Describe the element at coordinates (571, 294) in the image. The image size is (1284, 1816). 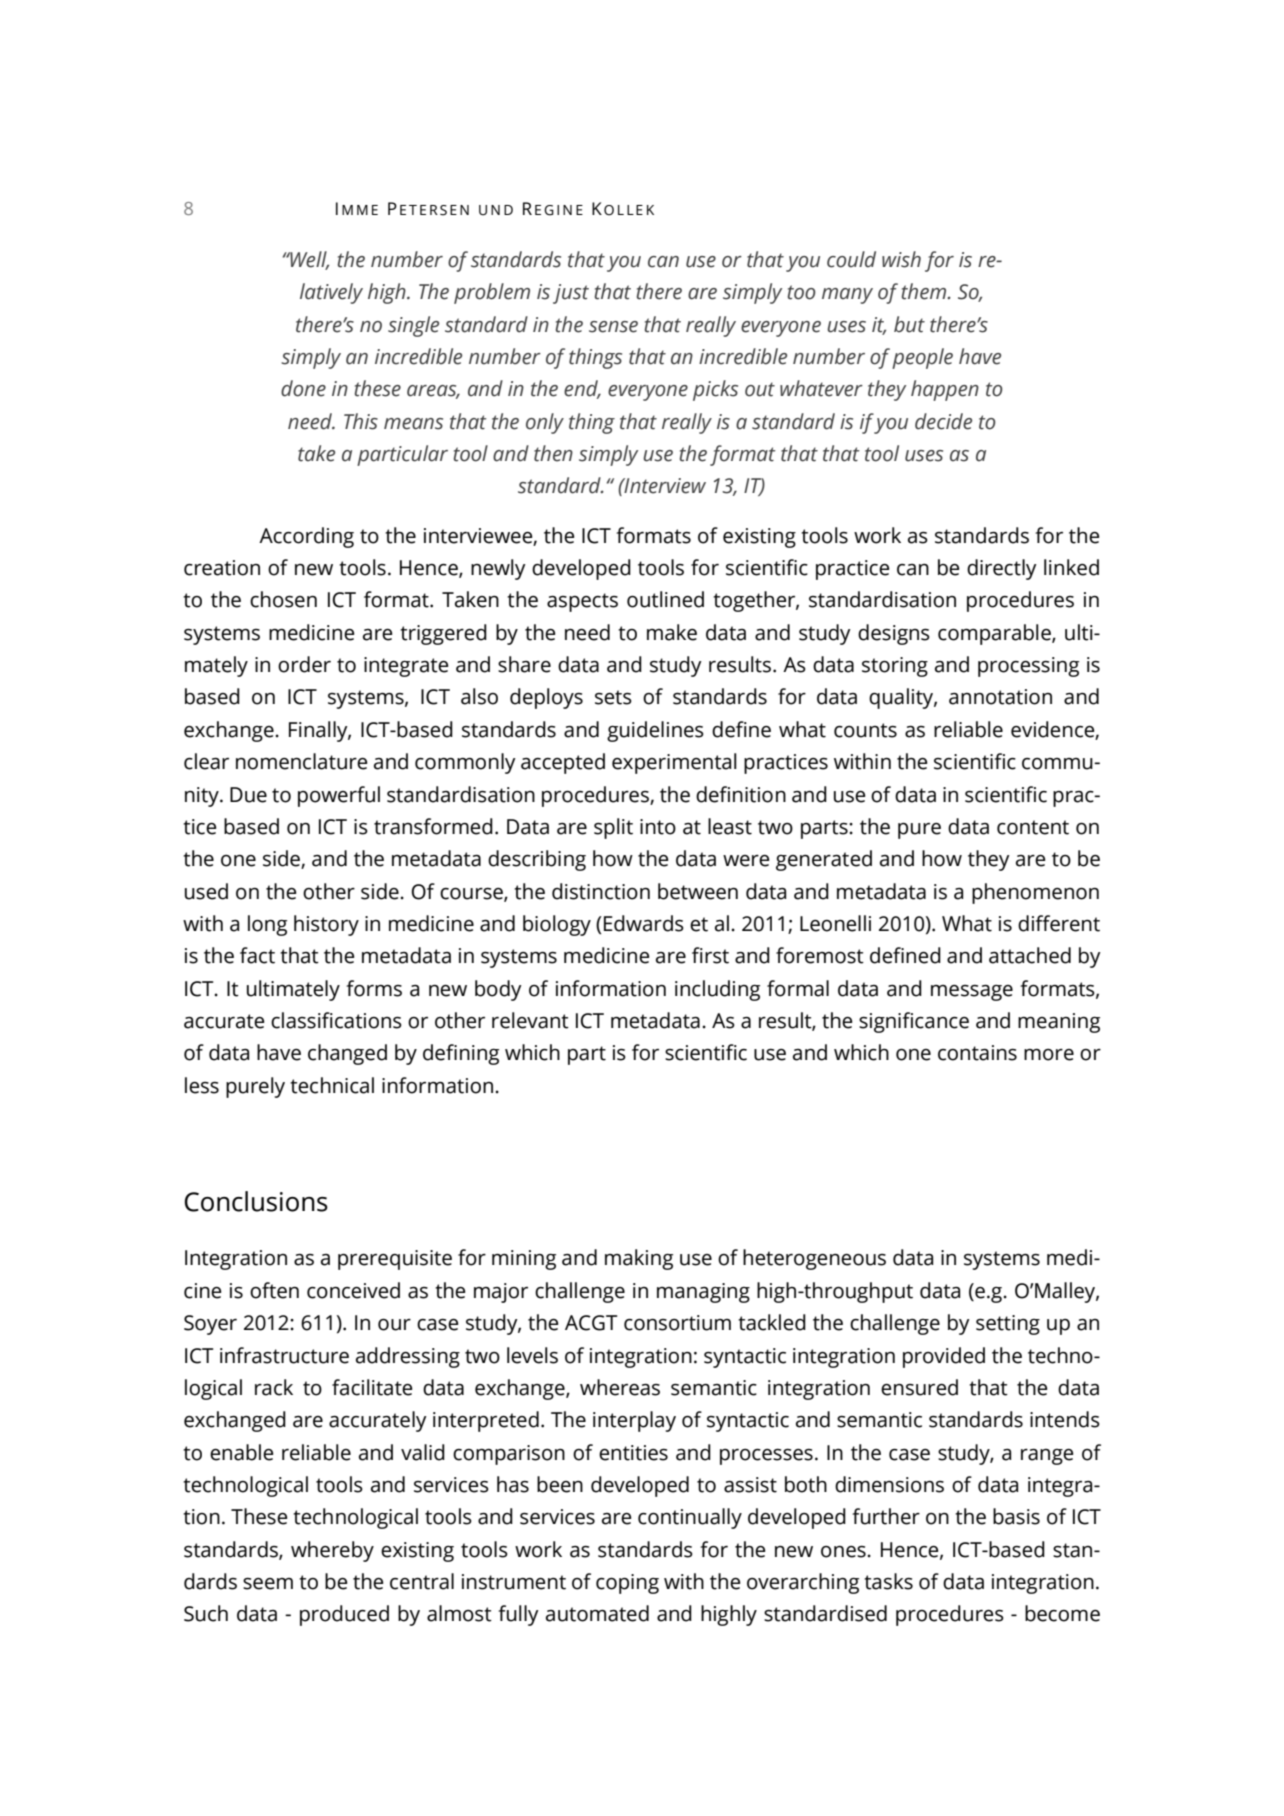
I see `just` at that location.
